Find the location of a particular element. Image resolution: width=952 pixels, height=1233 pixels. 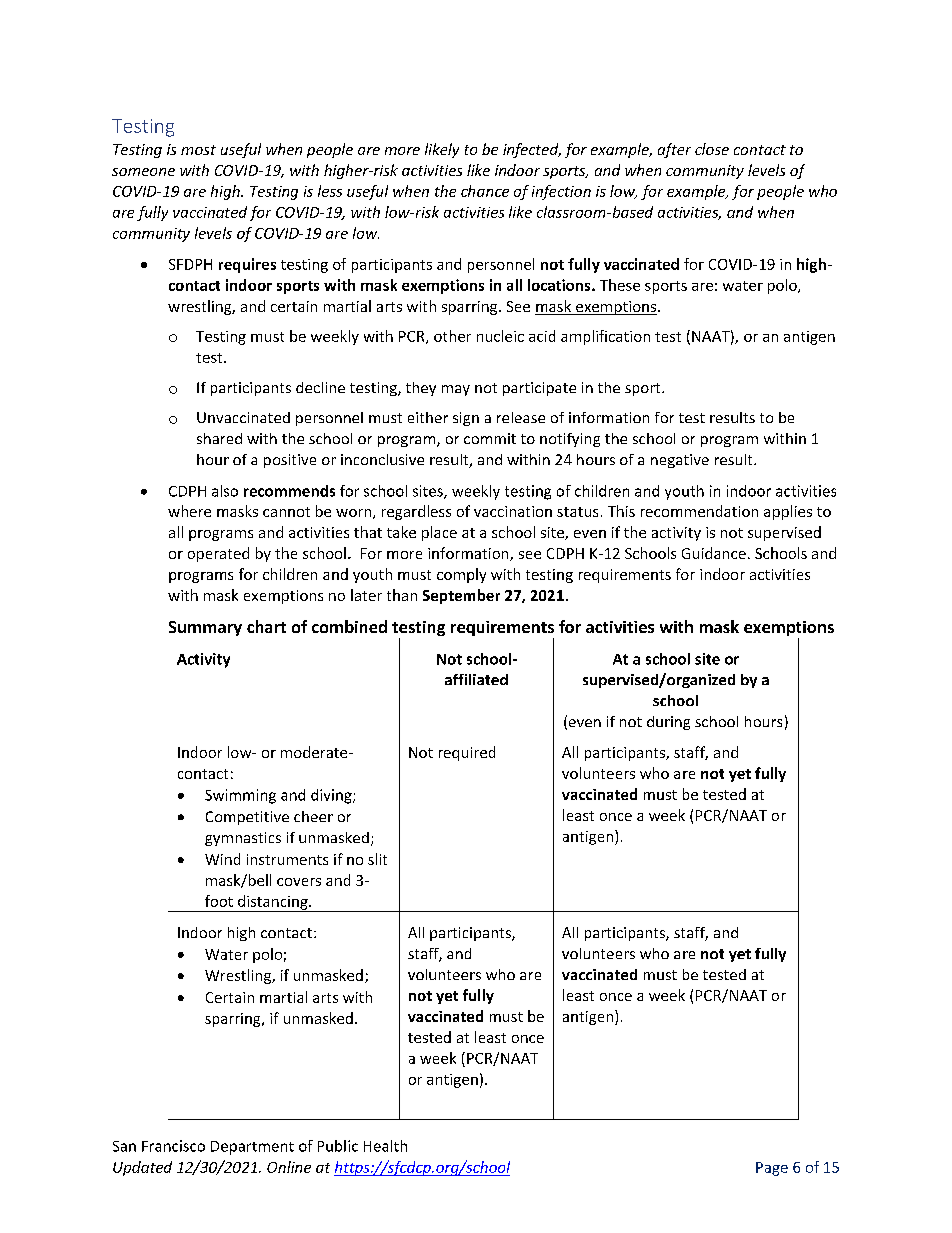

Health is located at coordinates (385, 1146).
